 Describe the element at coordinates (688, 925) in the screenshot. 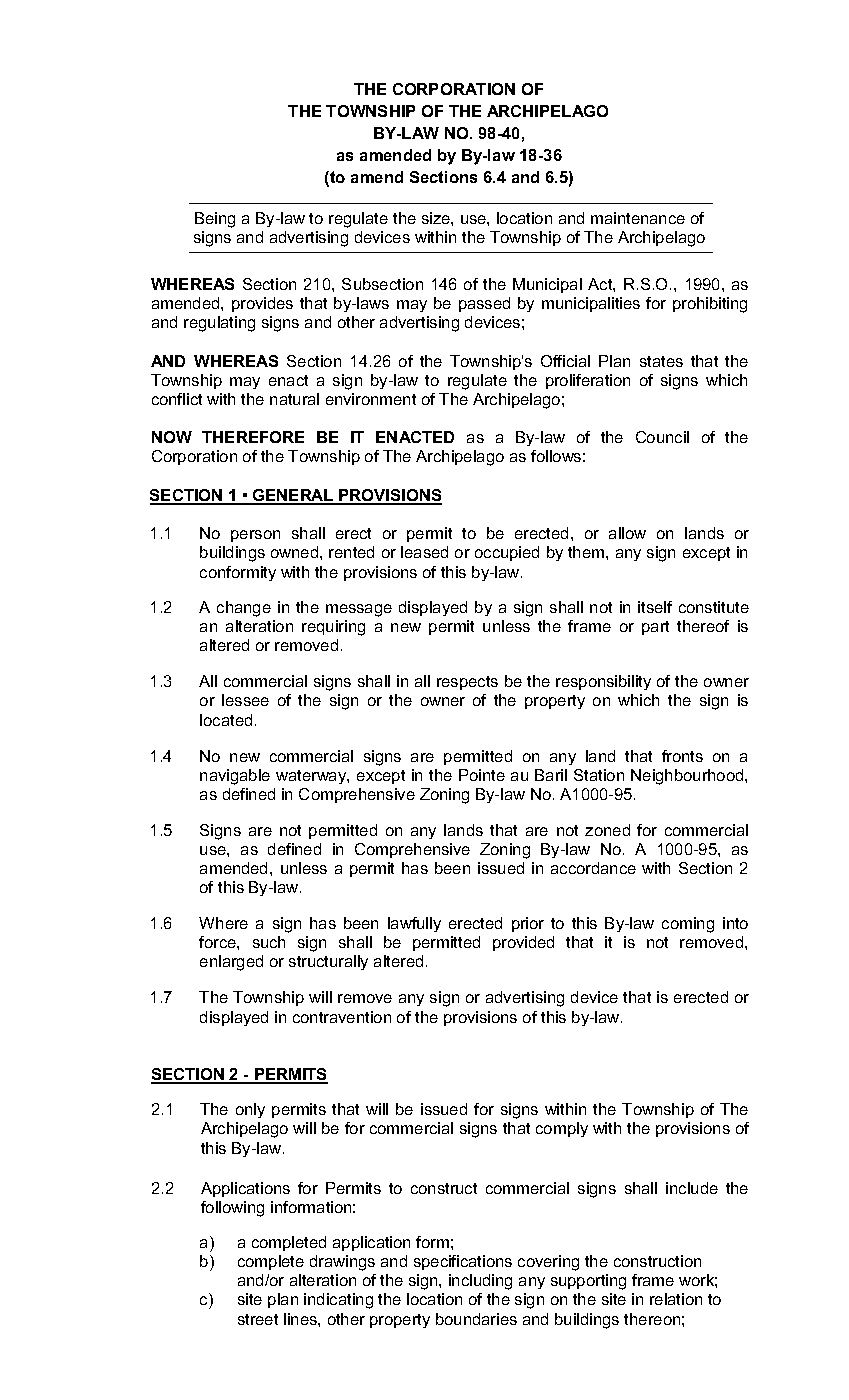

I see `coming` at that location.
